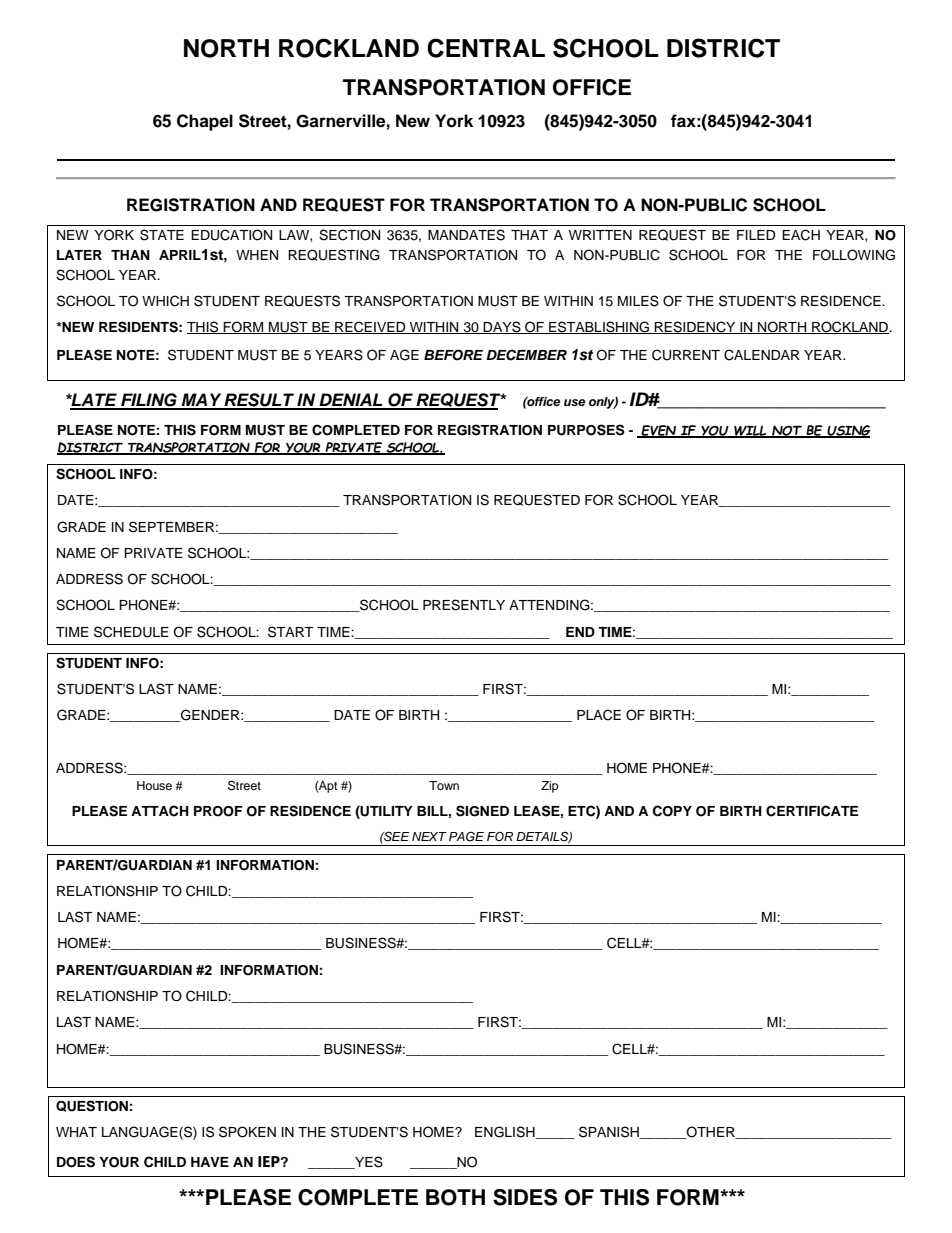 The width and height of the screenshot is (952, 1233). I want to click on STATE, so click(162, 235).
